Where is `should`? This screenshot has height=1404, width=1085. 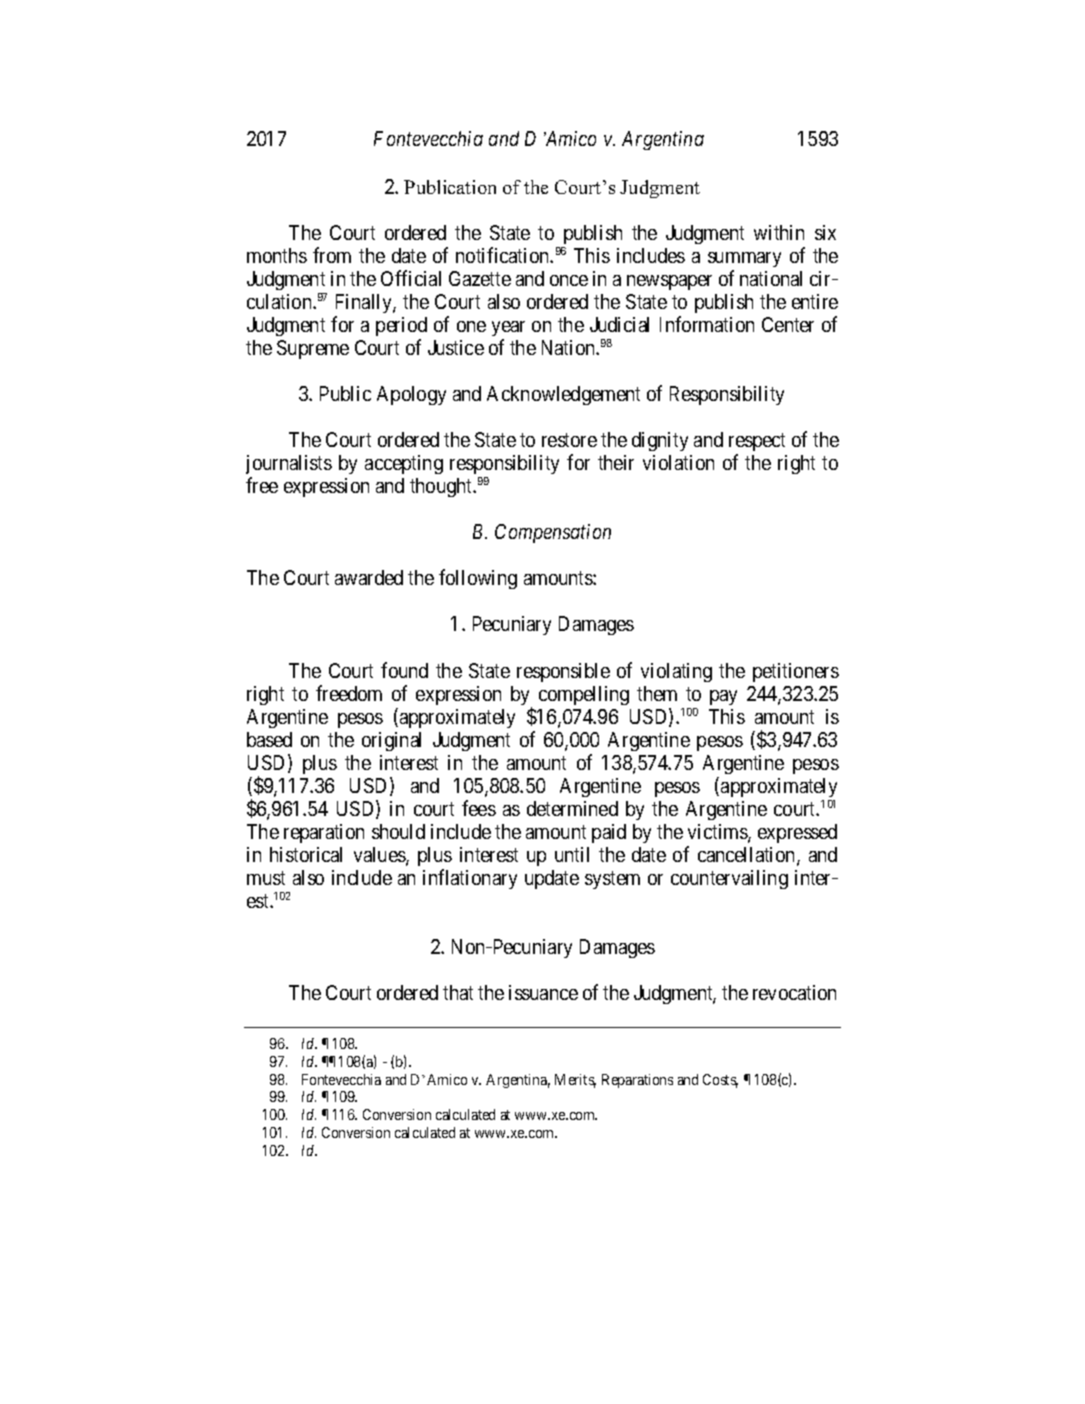 should is located at coordinates (398, 831).
